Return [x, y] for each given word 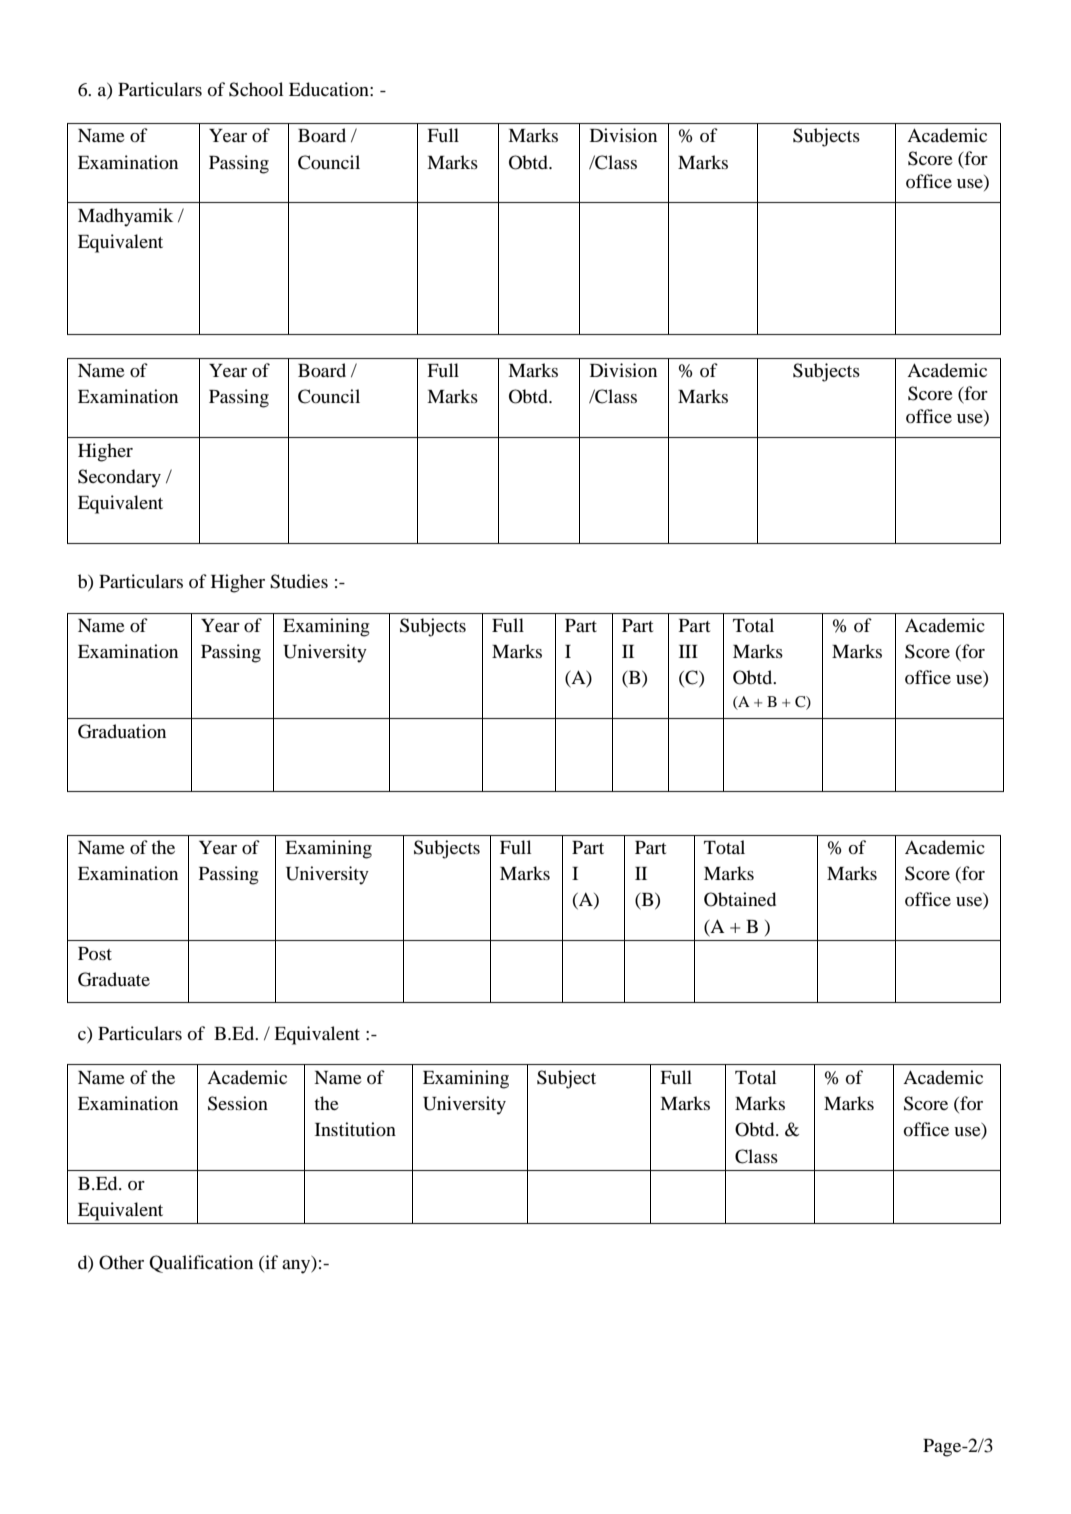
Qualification [201, 1264]
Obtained [740, 899]
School [256, 89]
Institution [355, 1129]
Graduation [122, 731]
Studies [299, 581]
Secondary [119, 478]
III [688, 651]
